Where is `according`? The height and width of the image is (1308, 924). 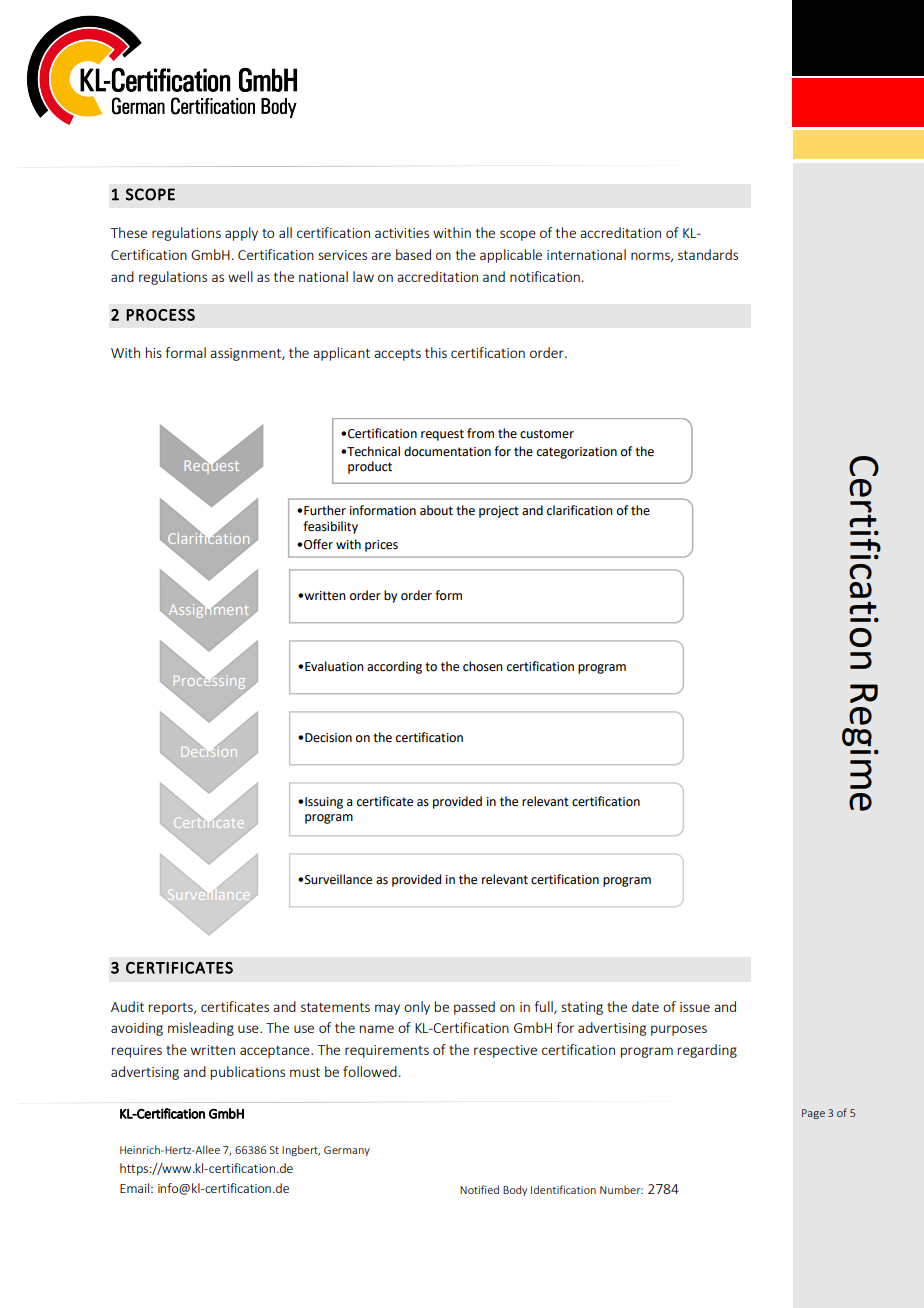
according is located at coordinates (394, 667).
